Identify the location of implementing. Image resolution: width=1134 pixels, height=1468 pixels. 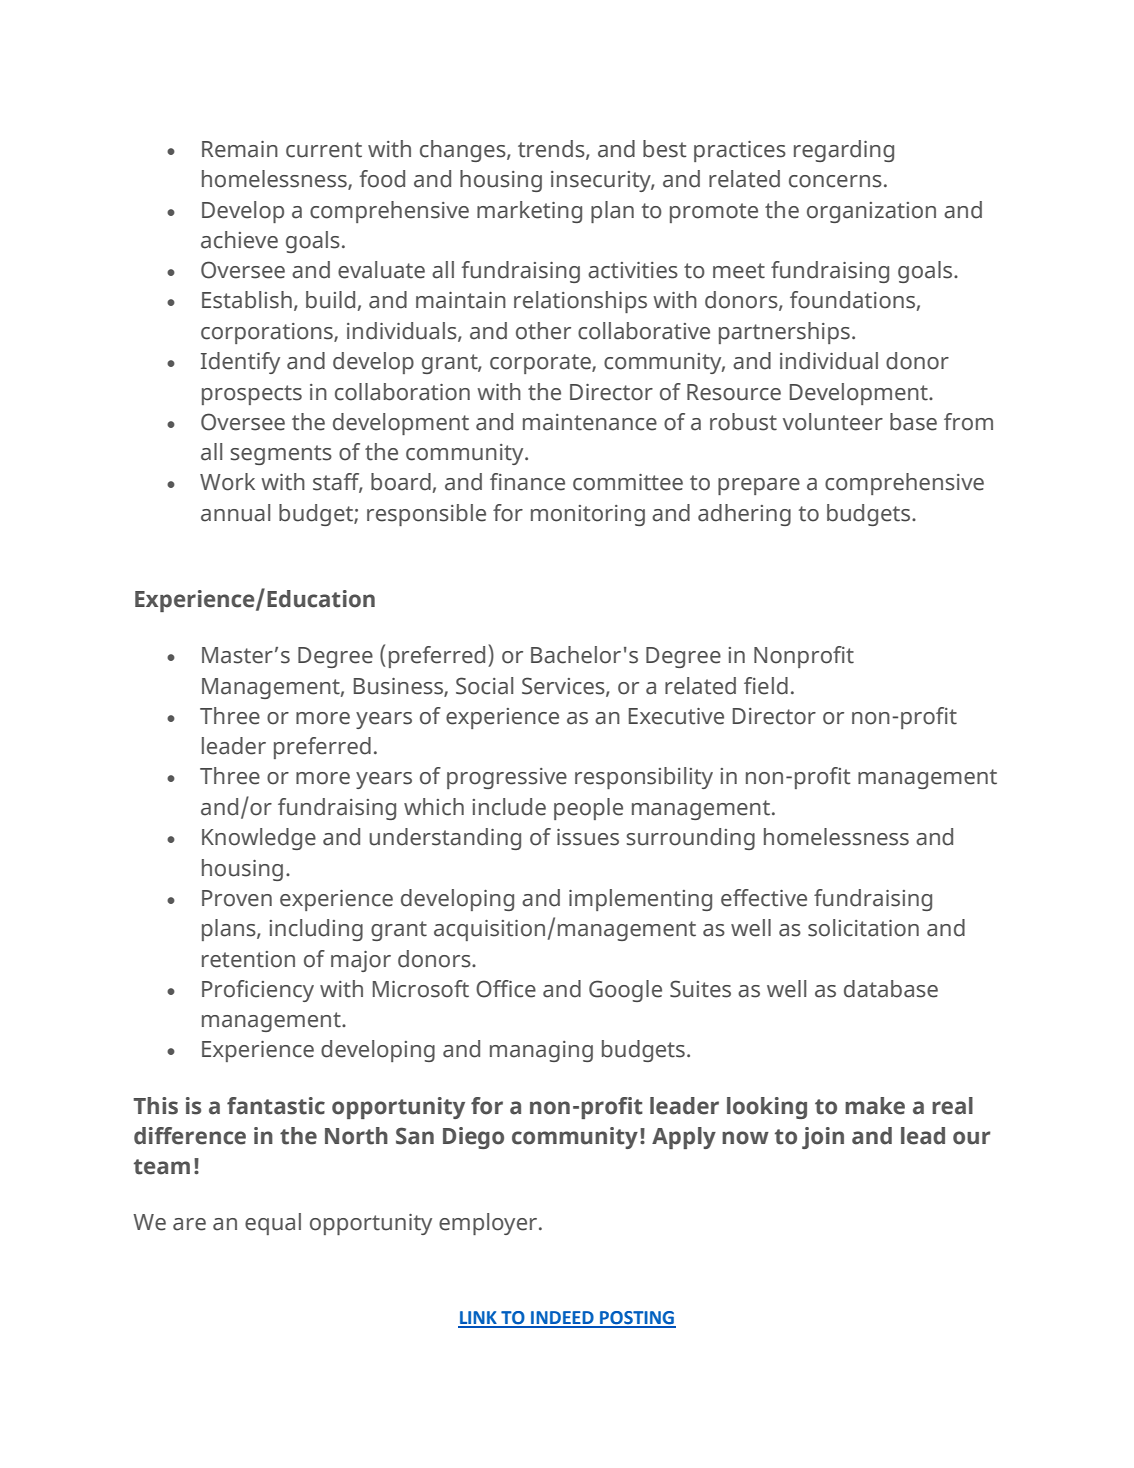
(640, 900).
